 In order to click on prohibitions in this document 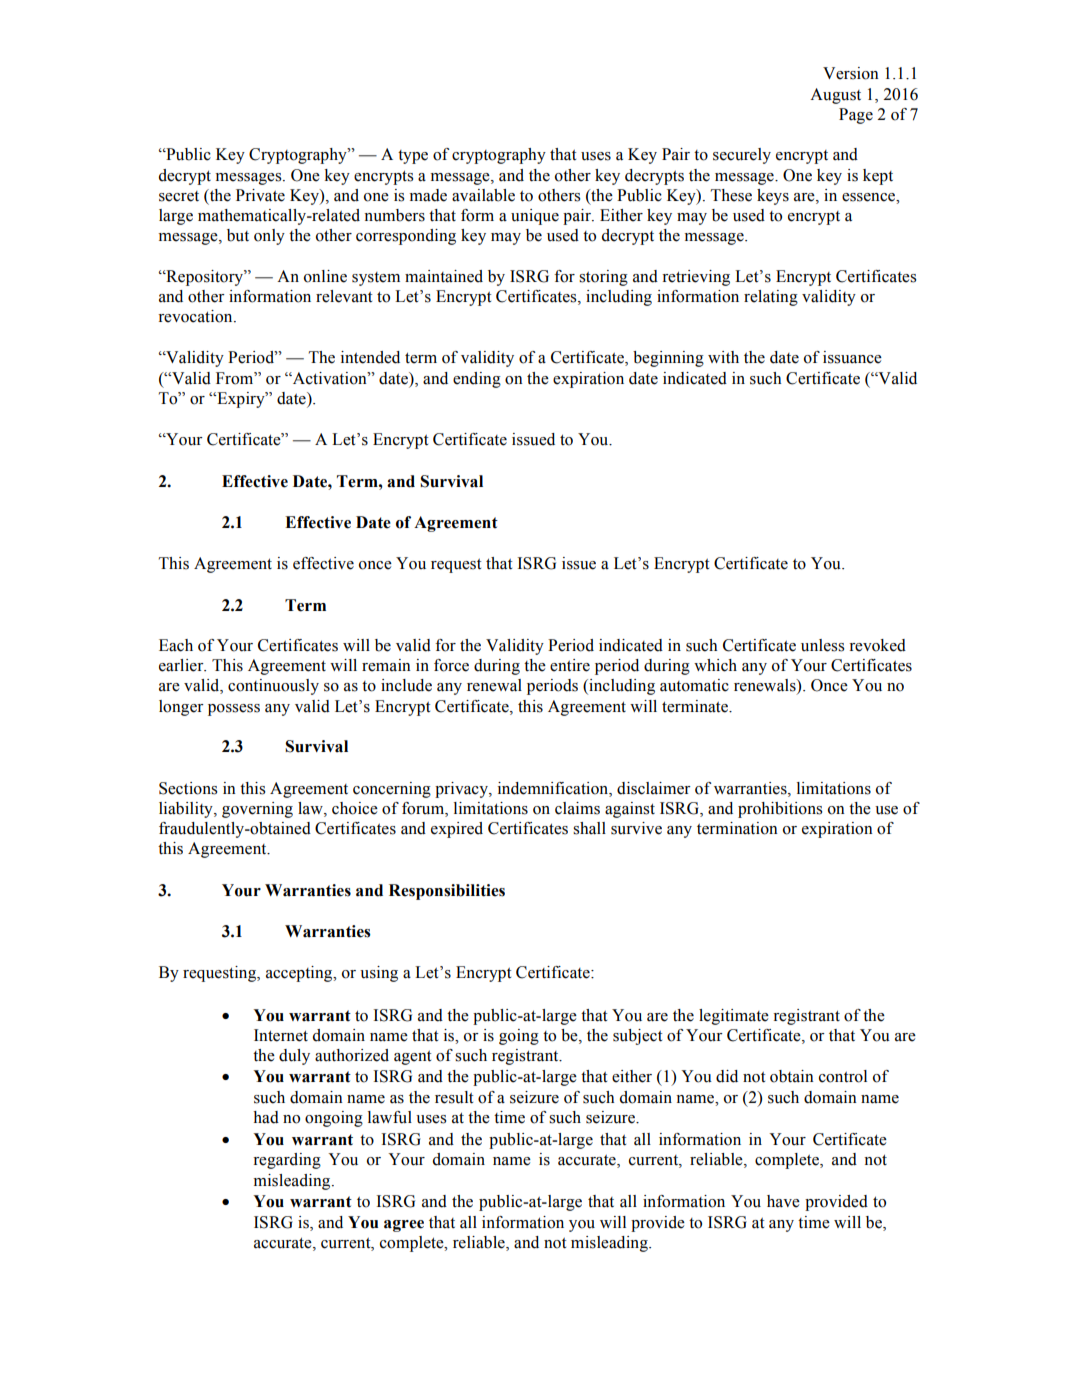, I will do `click(780, 810)`.
